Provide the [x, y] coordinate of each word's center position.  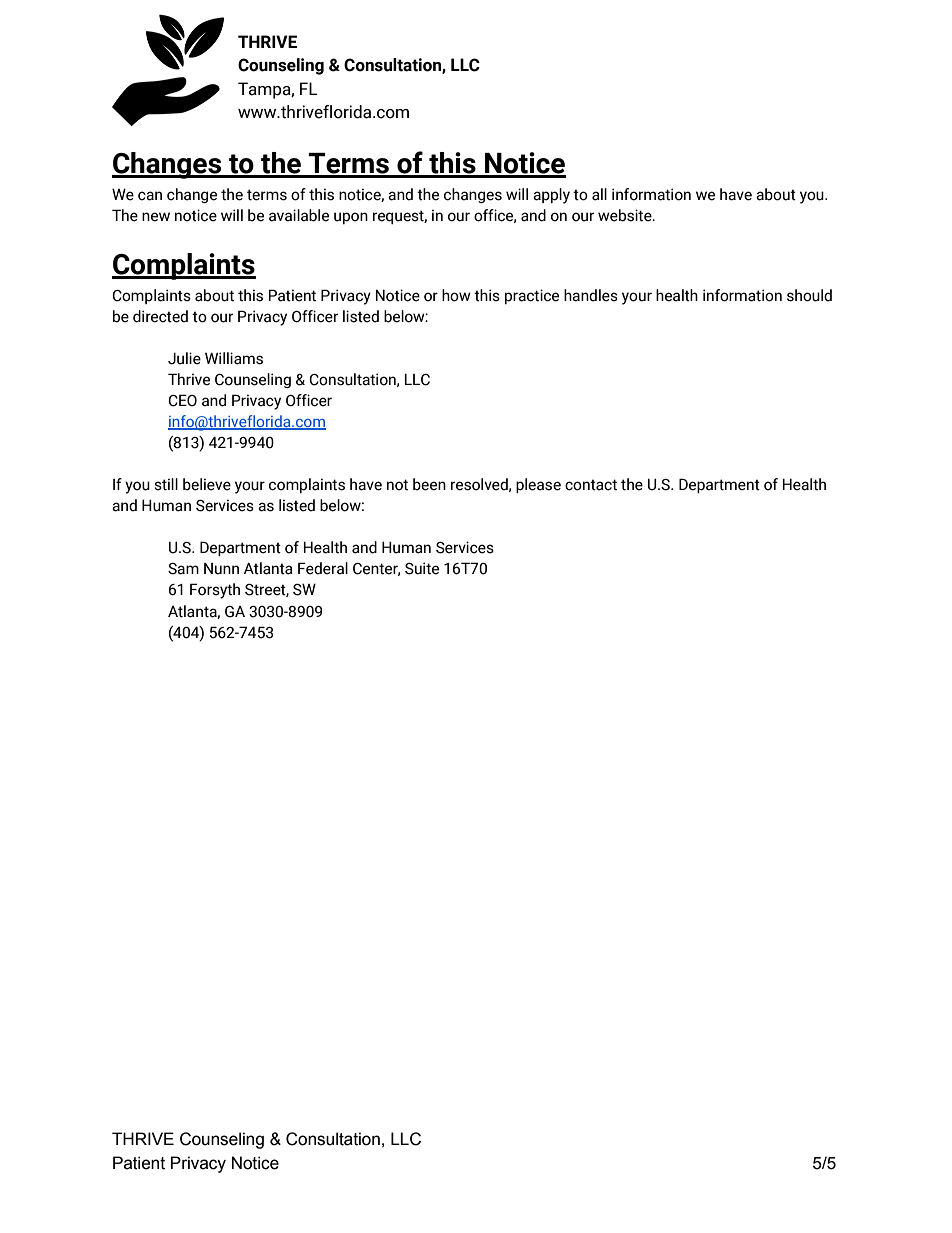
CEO [182, 400]
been [429, 484]
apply [551, 196]
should [809, 295]
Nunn [221, 569]
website [626, 215]
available [299, 215]
